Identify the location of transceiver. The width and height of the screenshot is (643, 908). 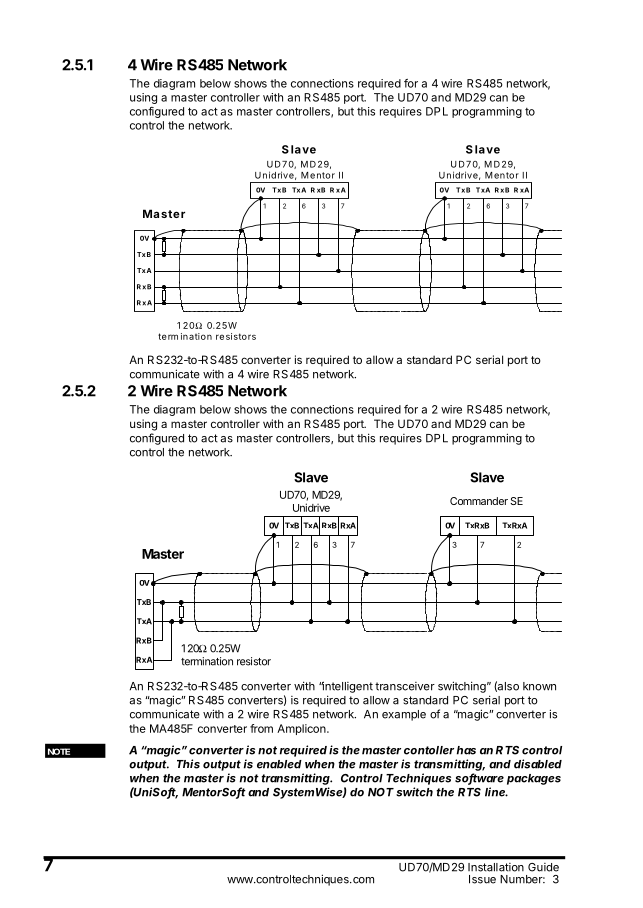
(405, 686).
